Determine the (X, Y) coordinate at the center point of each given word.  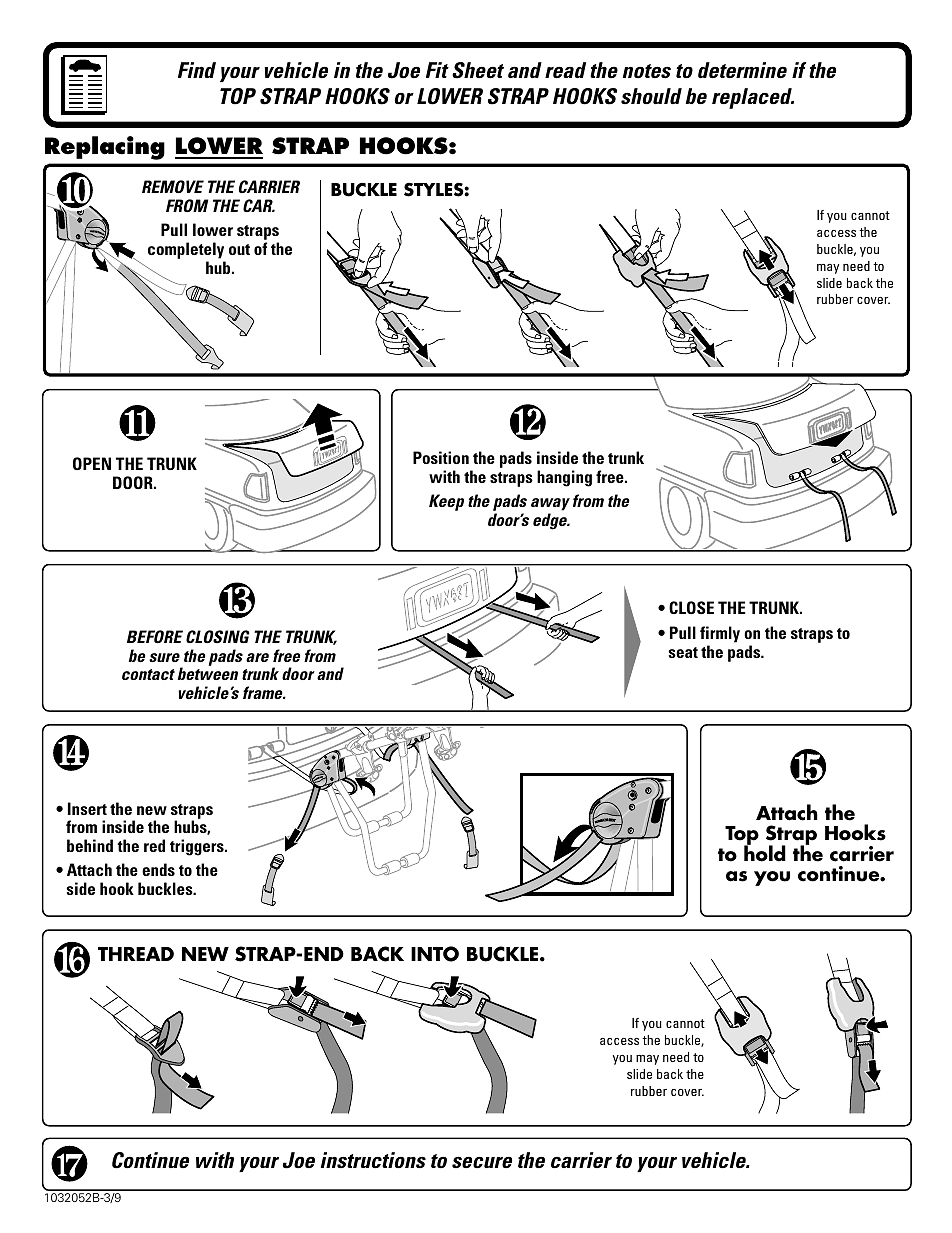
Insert (87, 808)
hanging (564, 478)
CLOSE (691, 607)
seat (683, 652)
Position (441, 457)
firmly (720, 636)
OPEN (92, 463)
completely (187, 252)
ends (158, 869)
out (239, 249)
